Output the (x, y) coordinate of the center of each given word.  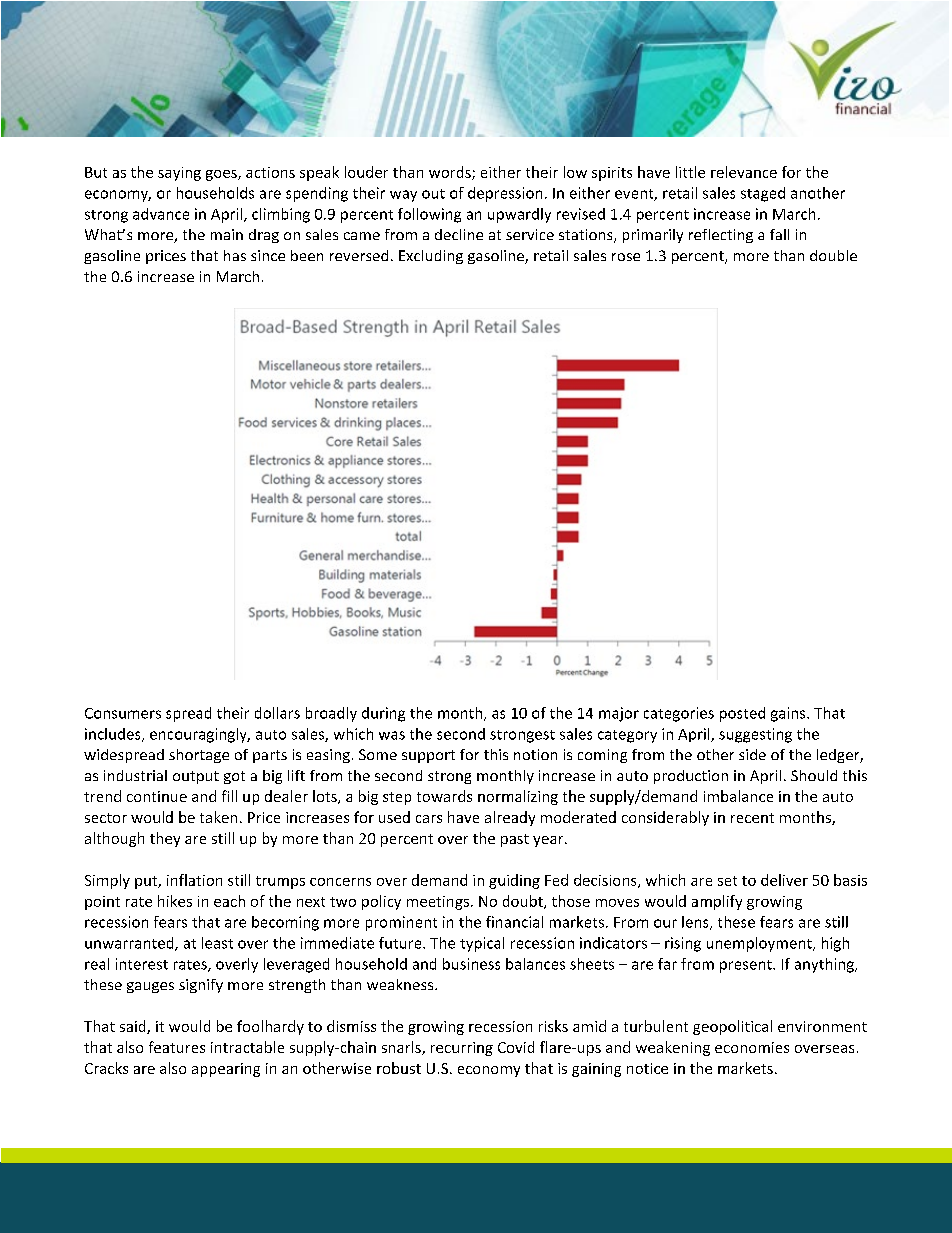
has (235, 255)
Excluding (431, 257)
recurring (462, 1049)
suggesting (755, 735)
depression (505, 194)
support (428, 756)
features (177, 1047)
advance (161, 214)
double (833, 255)
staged (763, 194)
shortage (199, 756)
